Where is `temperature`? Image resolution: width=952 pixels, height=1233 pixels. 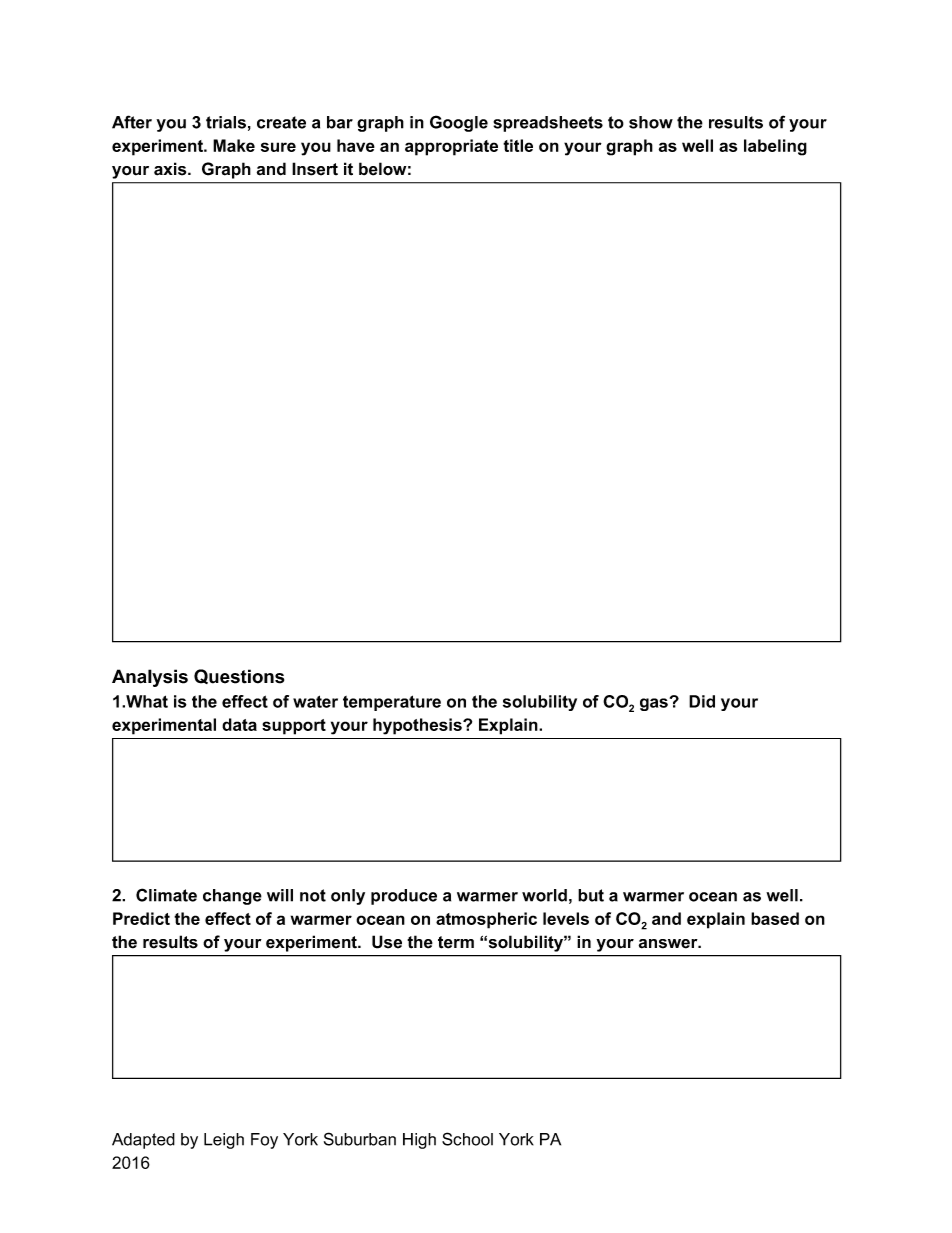
temperature is located at coordinates (392, 703).
